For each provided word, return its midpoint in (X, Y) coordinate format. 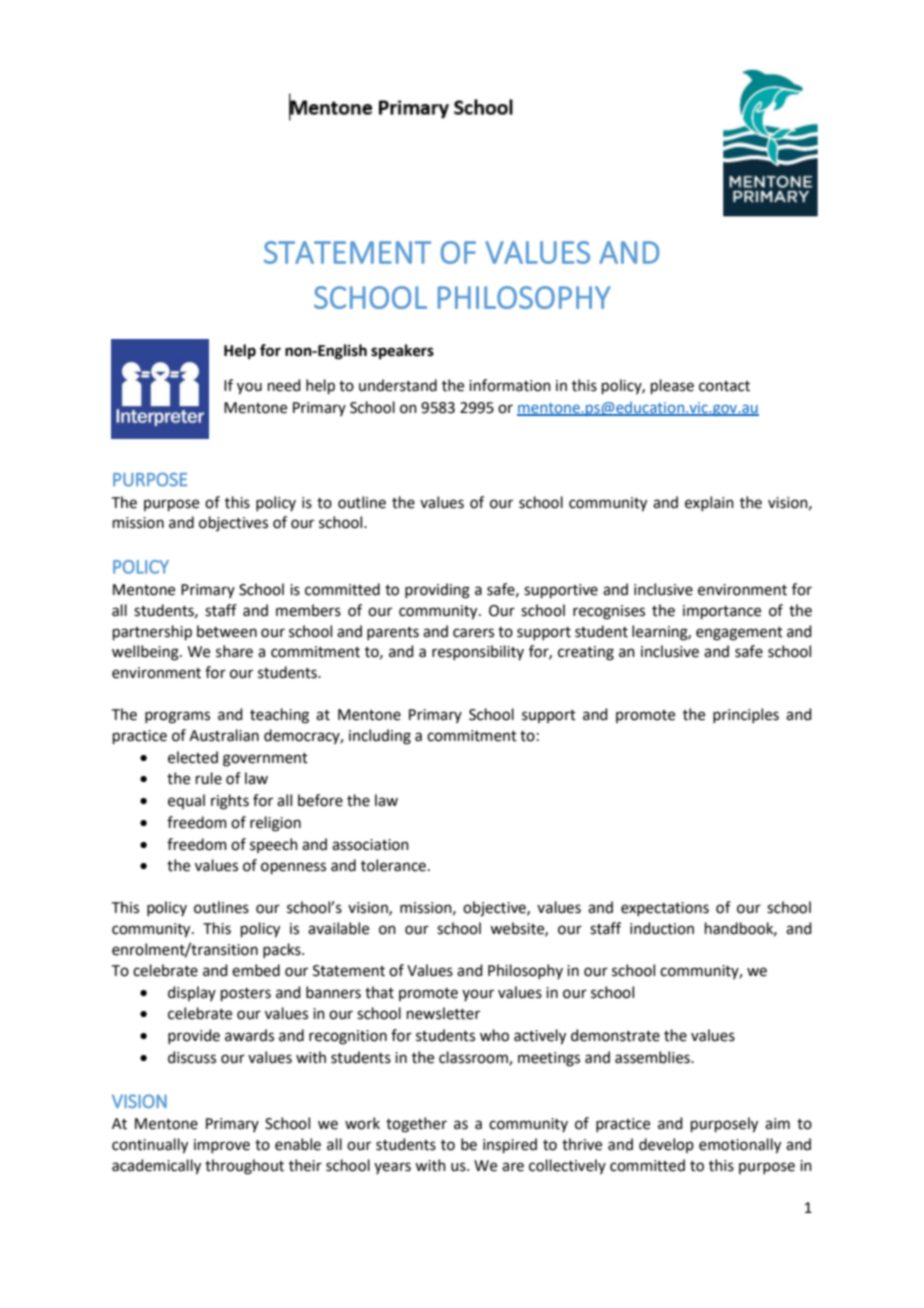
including (380, 737)
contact (724, 386)
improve (222, 1146)
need (284, 385)
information (510, 385)
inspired (510, 1145)
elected (193, 757)
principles (746, 715)
